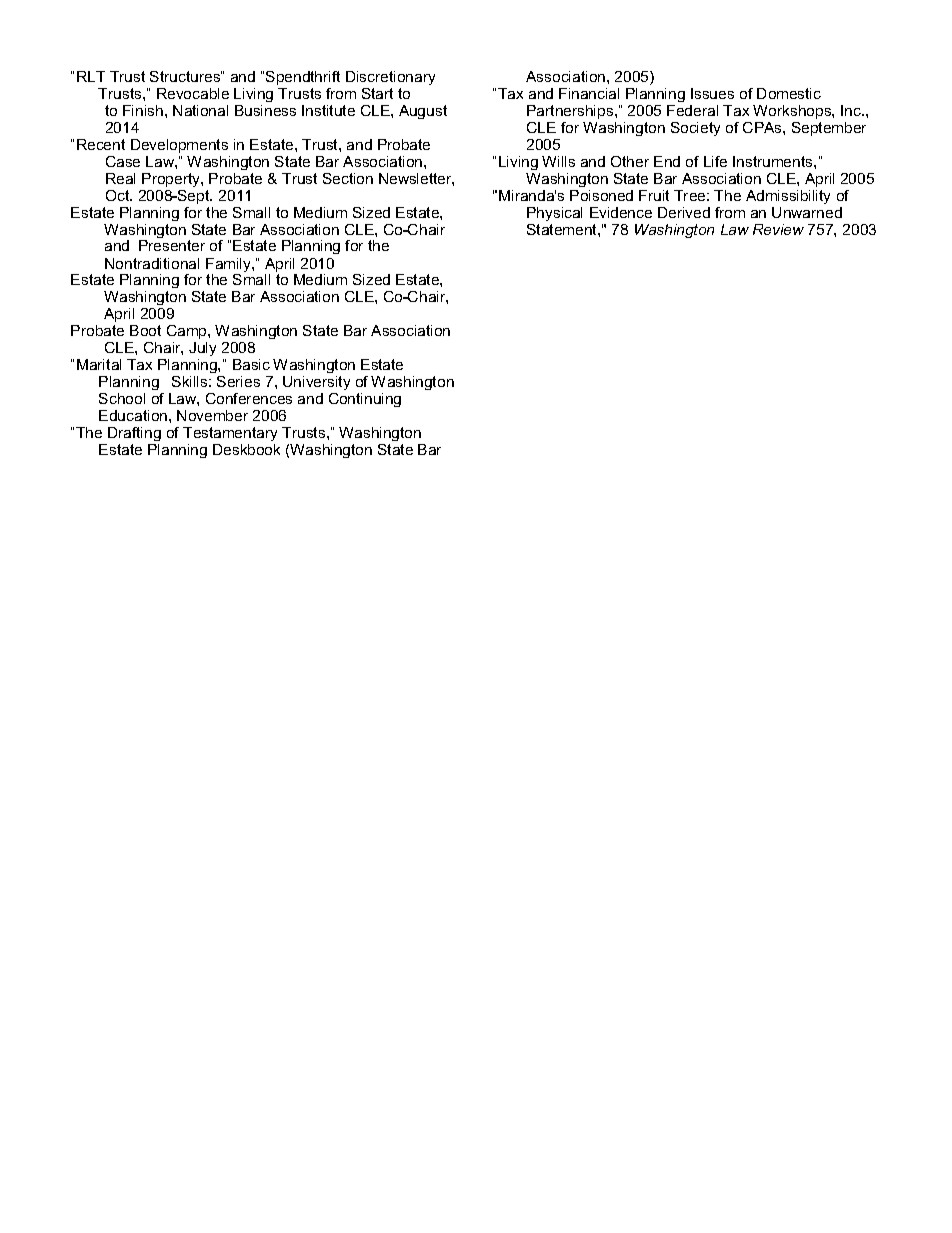 The image size is (952, 1233). I want to click on Domestic, so click(789, 93).
